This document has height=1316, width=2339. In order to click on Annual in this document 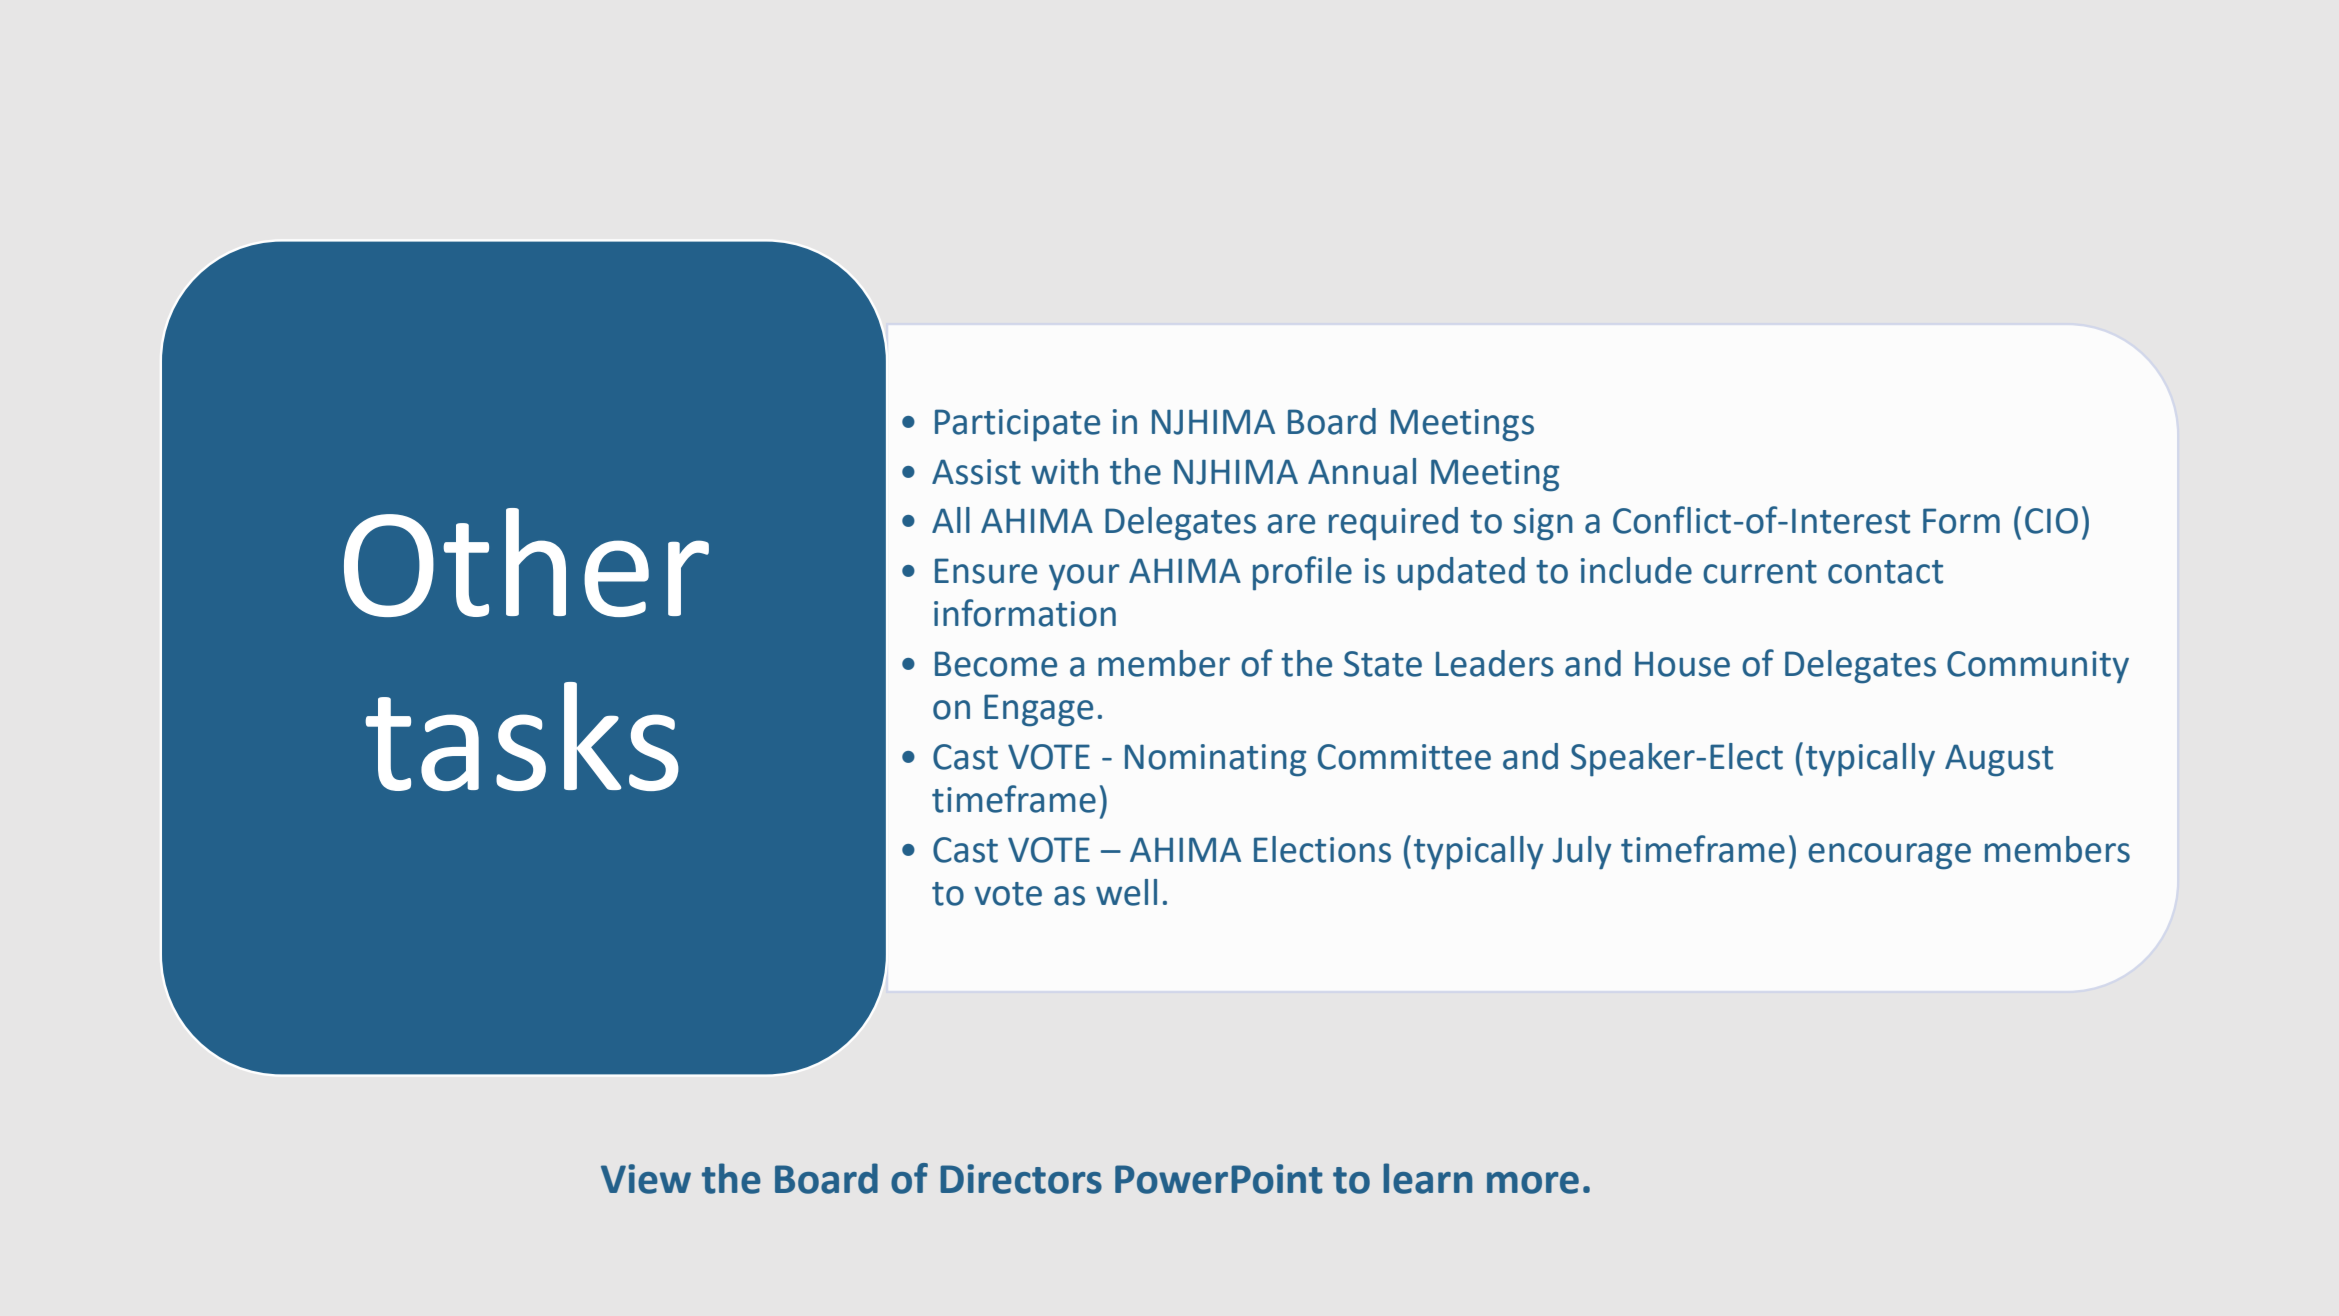, I will do `click(1362, 471)`.
